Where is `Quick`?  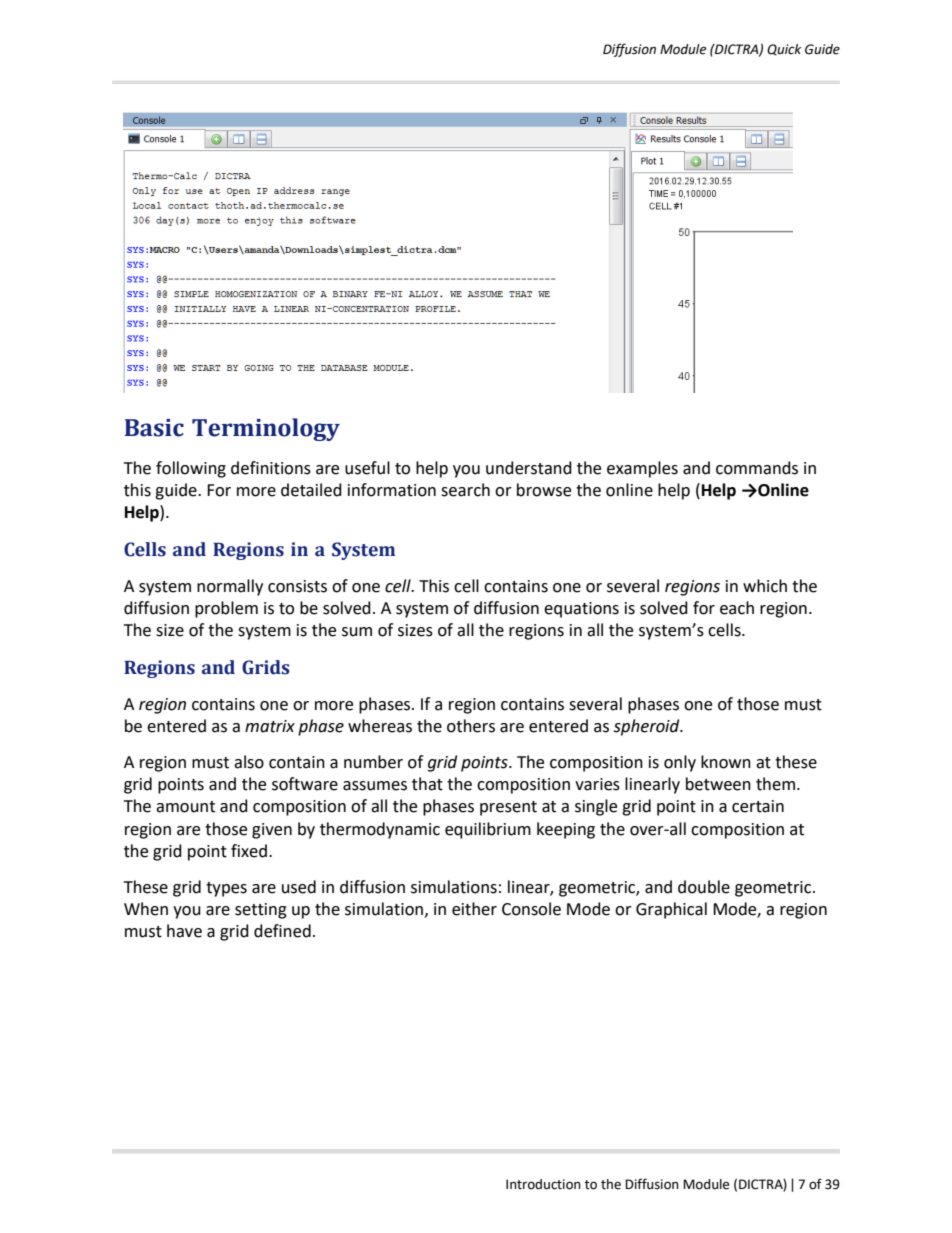 Quick is located at coordinates (784, 50).
